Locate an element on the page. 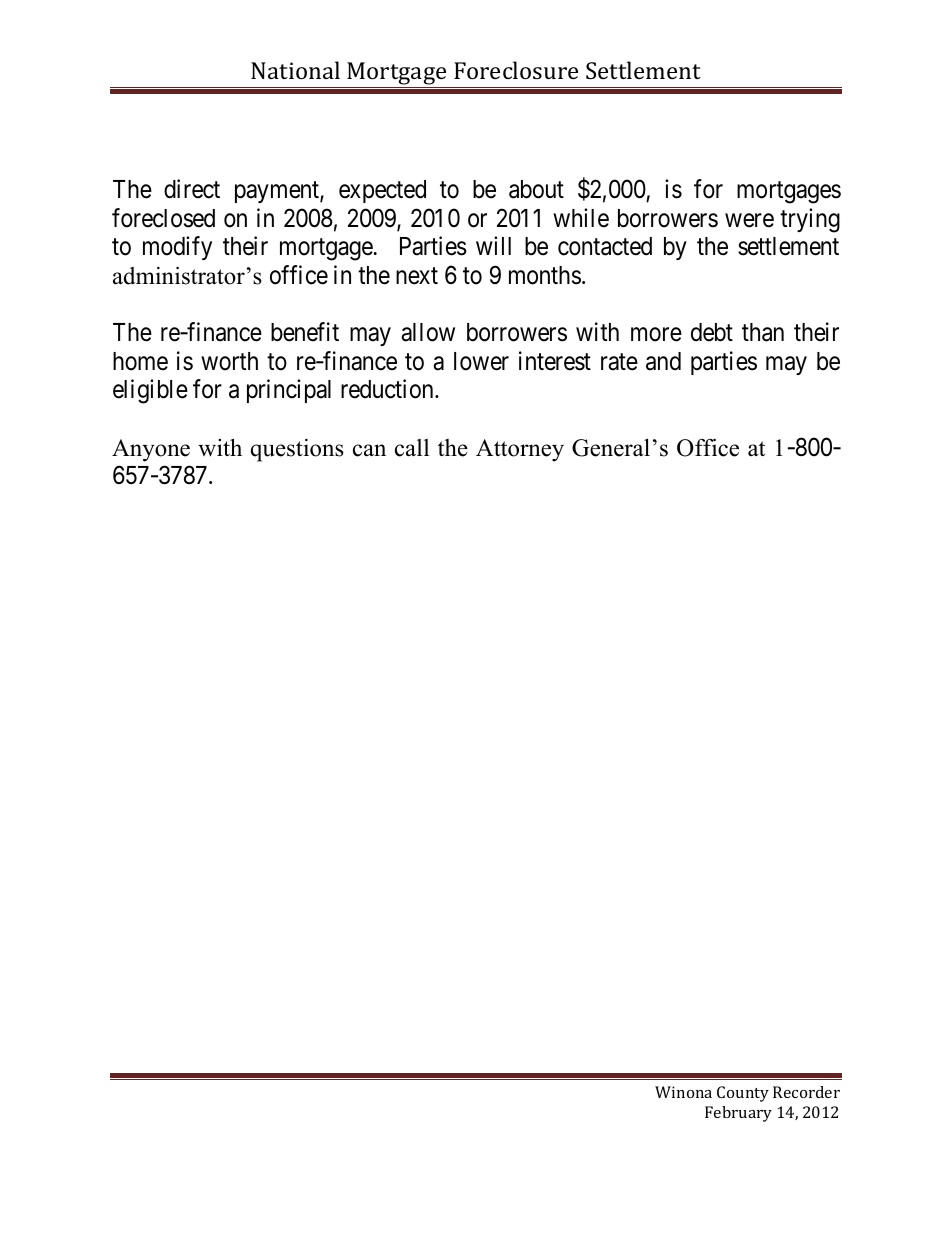 This page has height=1233, width=952. Foreclosure is located at coordinates (516, 70).
